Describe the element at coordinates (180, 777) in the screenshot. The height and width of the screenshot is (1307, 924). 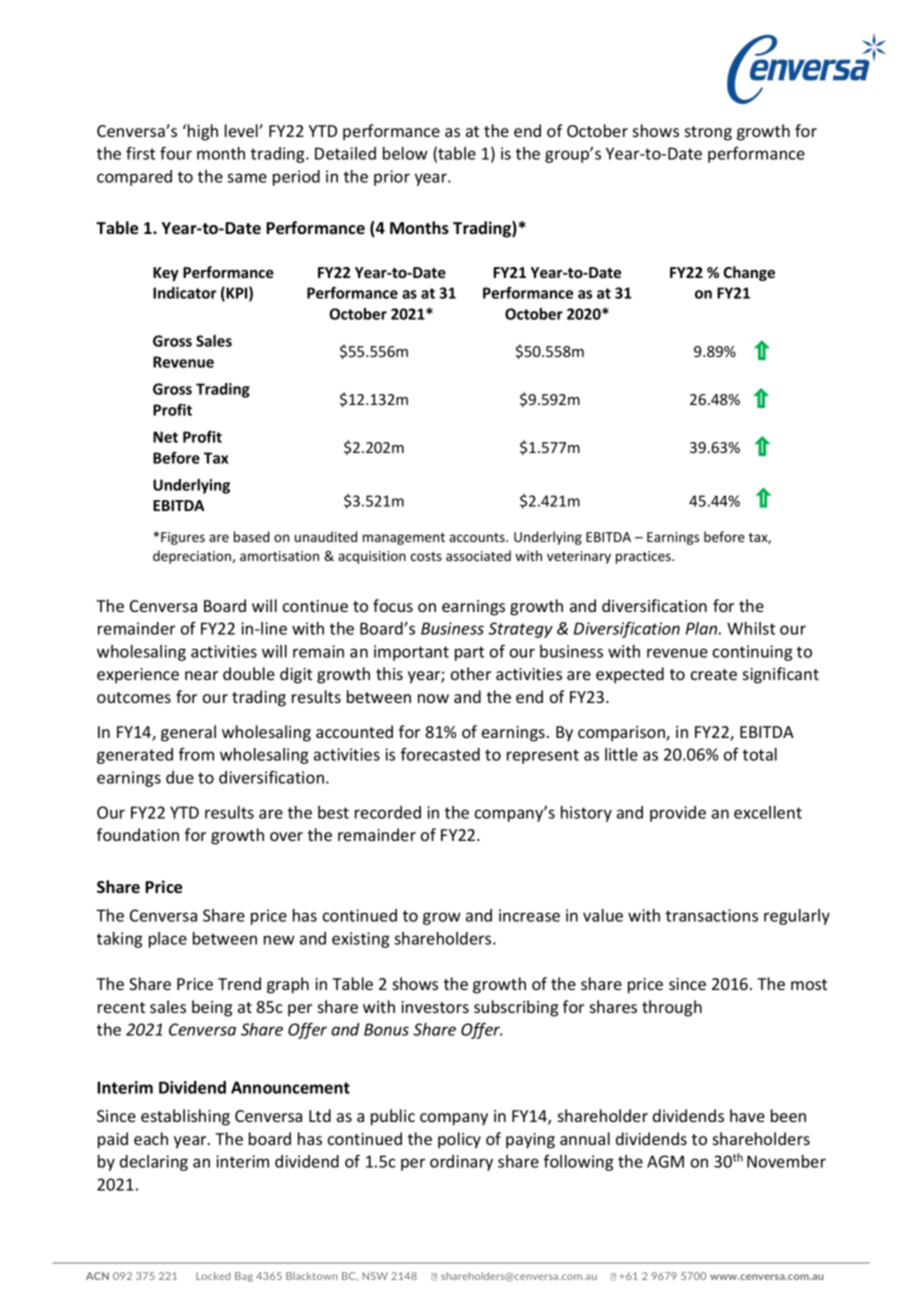
I see `due` at that location.
